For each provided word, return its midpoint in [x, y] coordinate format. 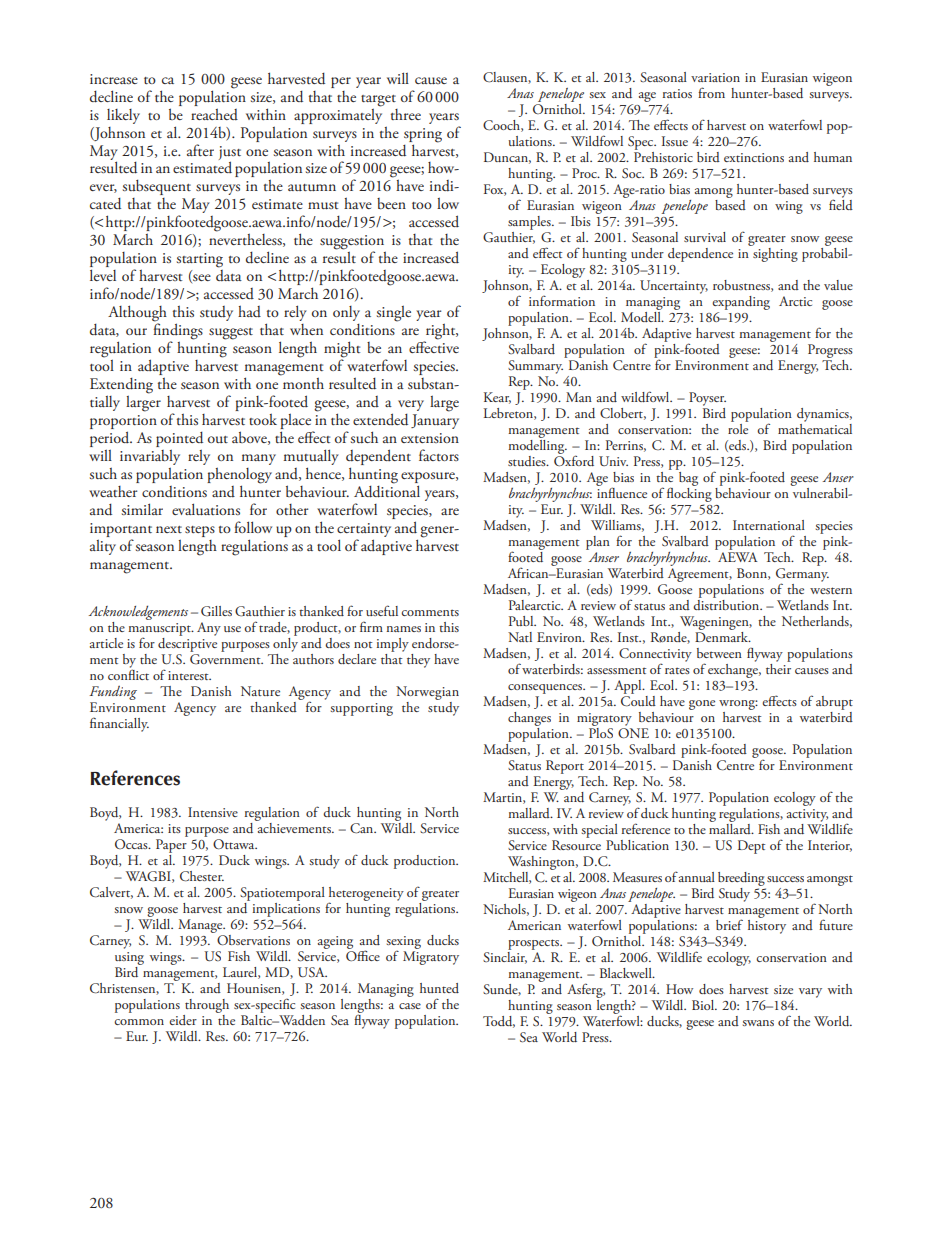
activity [807, 815]
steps [200, 531]
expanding [741, 304]
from [711, 92]
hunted [439, 988]
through [207, 1006]
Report [565, 767]
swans [758, 1023]
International [769, 525]
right [441, 332]
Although [137, 314]
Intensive [213, 812]
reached [214, 114]
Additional [387, 490]
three [406, 114]
